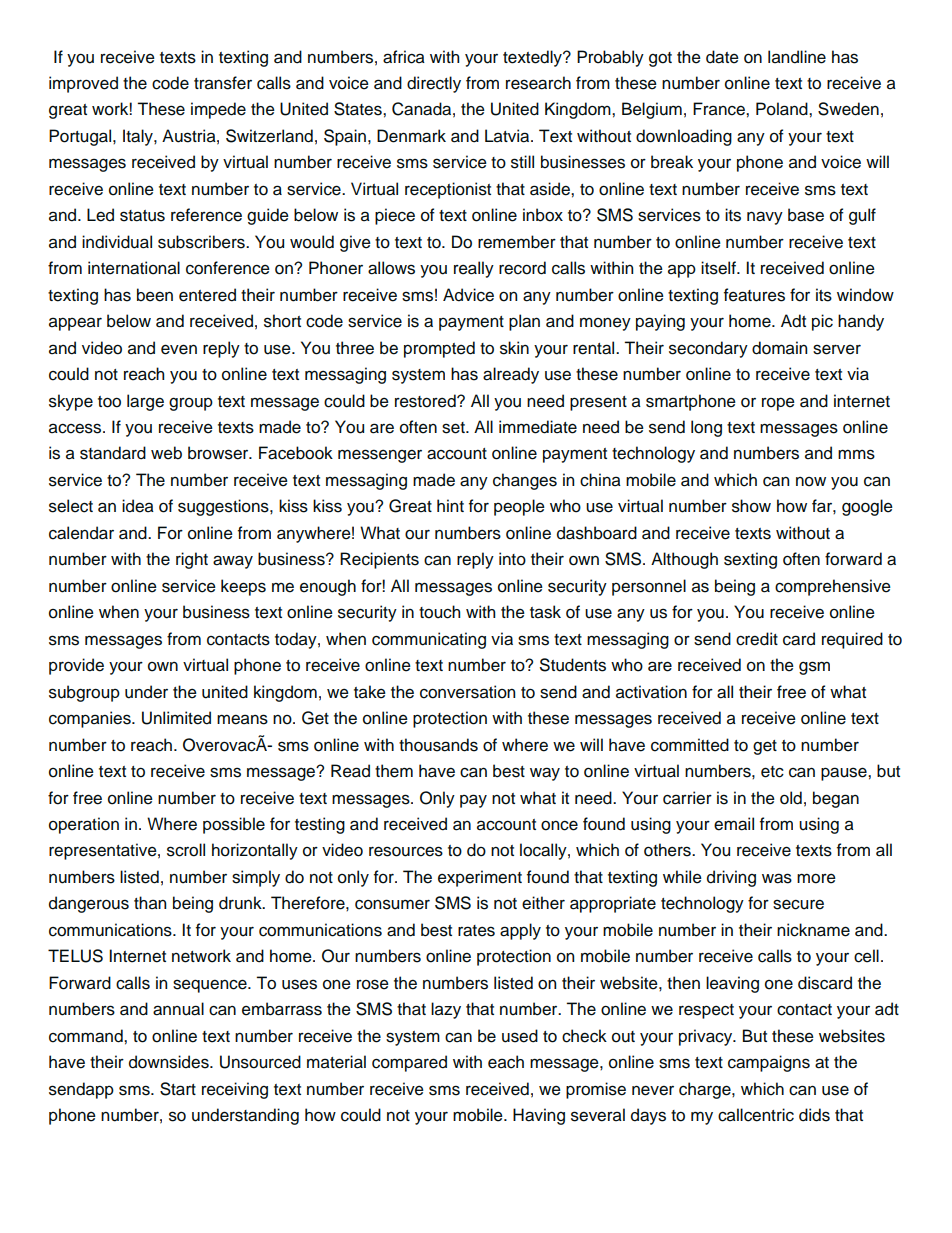  I want to click on touch, so click(439, 612).
